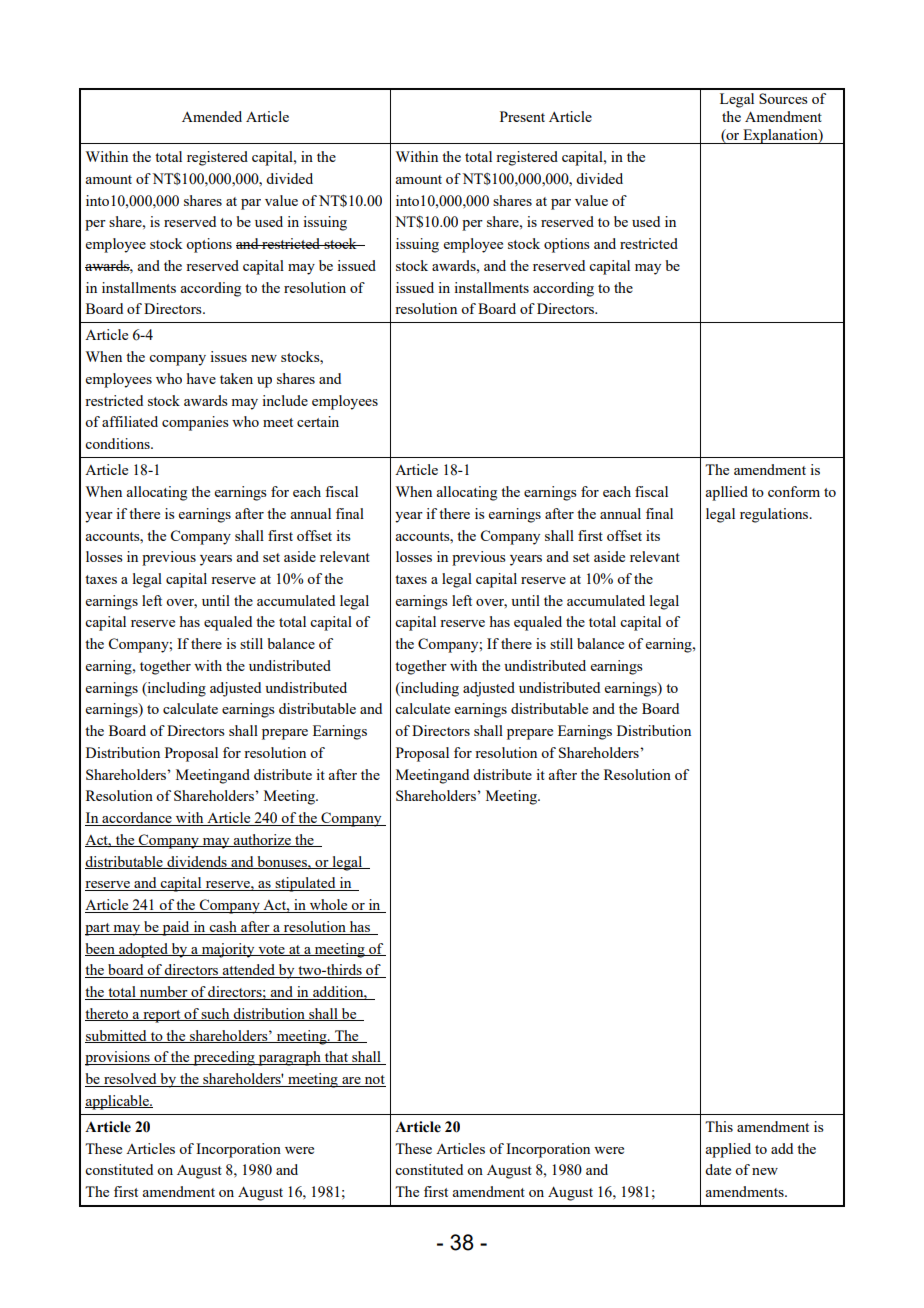  Describe the element at coordinates (118, 1102) in the page. I see `applicable` at that location.
